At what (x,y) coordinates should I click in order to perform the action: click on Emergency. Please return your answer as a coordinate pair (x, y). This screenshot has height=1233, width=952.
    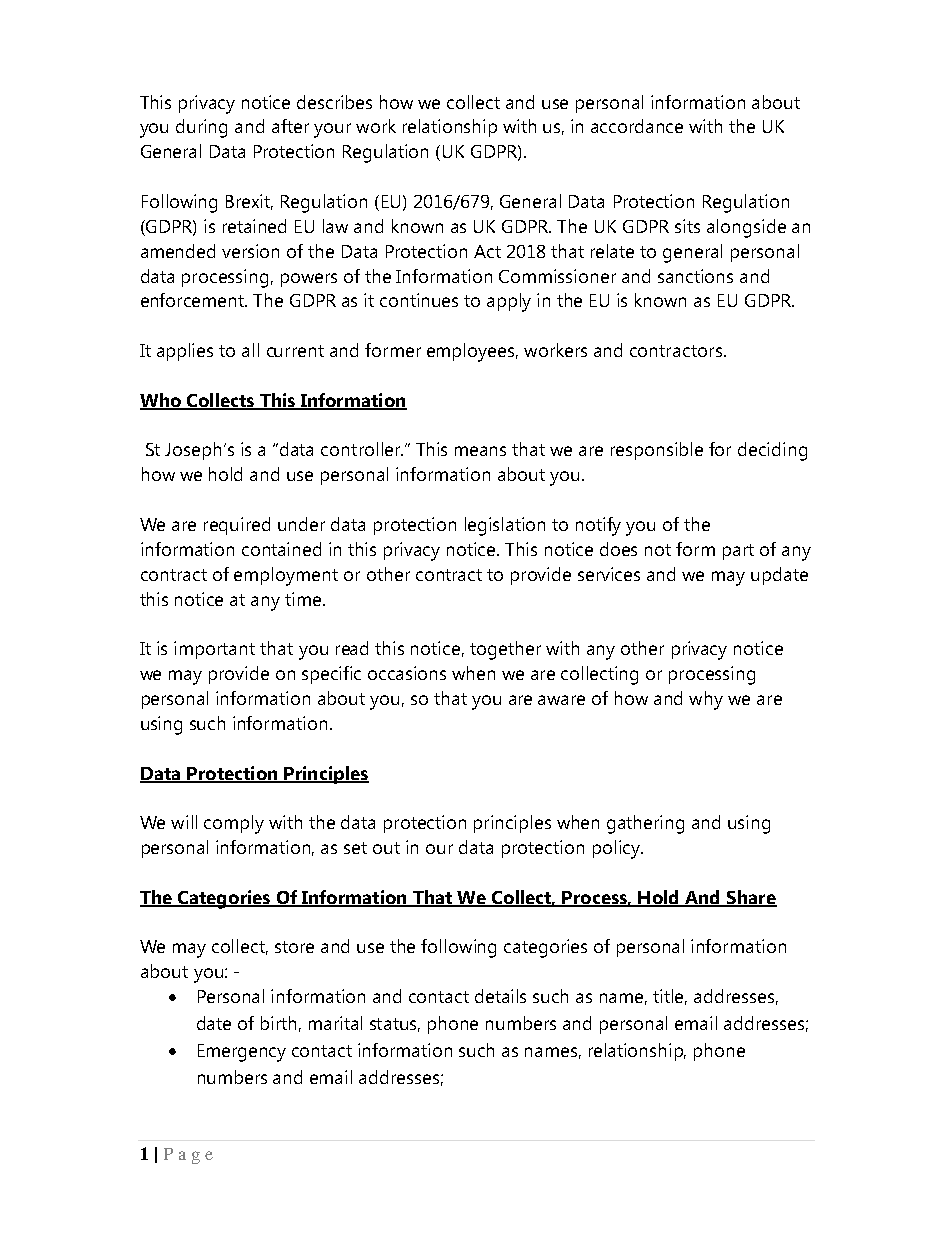
    Looking at the image, I should click on (242, 1053).
